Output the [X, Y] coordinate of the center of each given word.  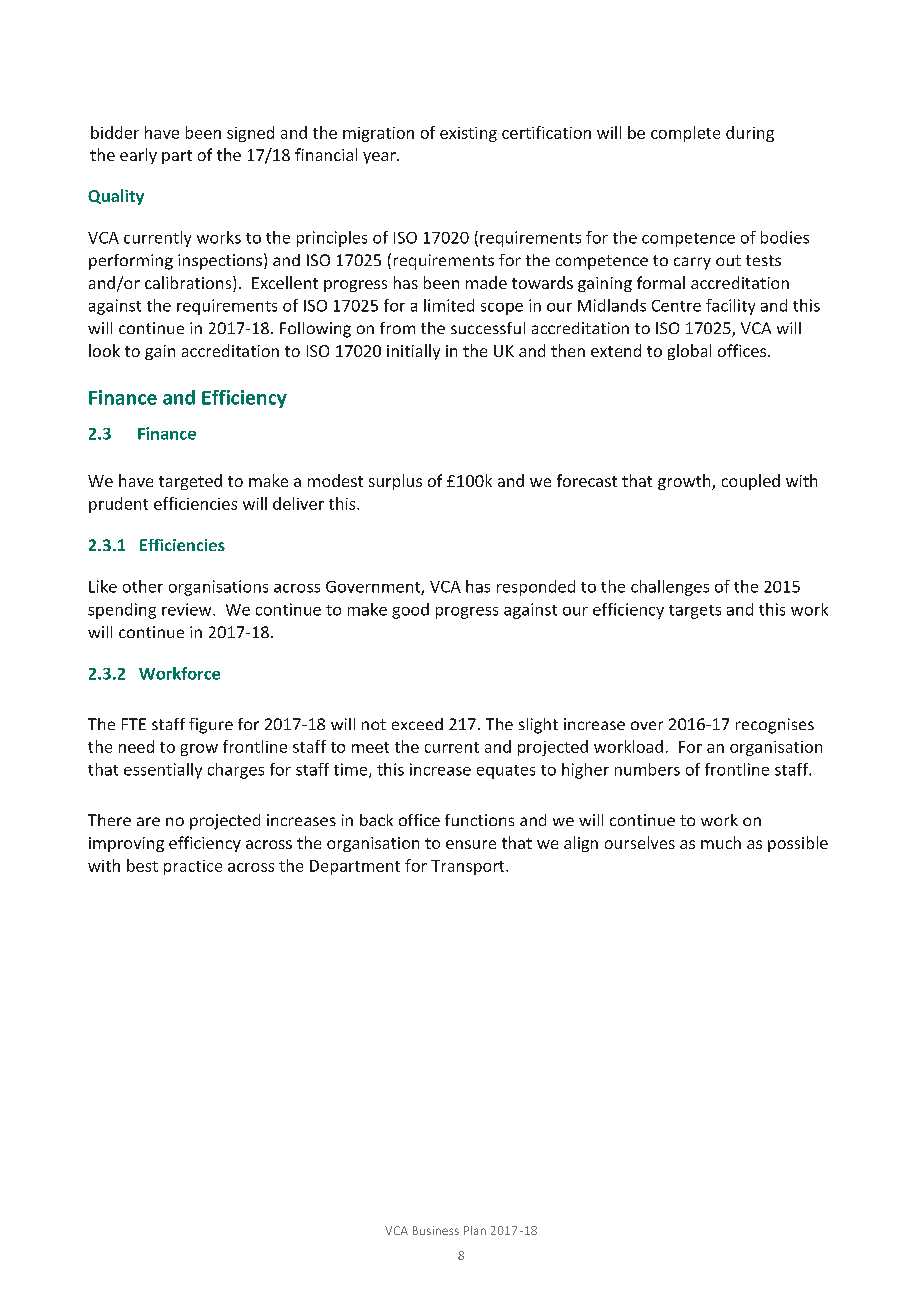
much [721, 842]
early [138, 156]
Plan [475, 1230]
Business [436, 1230]
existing [468, 134]
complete [685, 134]
